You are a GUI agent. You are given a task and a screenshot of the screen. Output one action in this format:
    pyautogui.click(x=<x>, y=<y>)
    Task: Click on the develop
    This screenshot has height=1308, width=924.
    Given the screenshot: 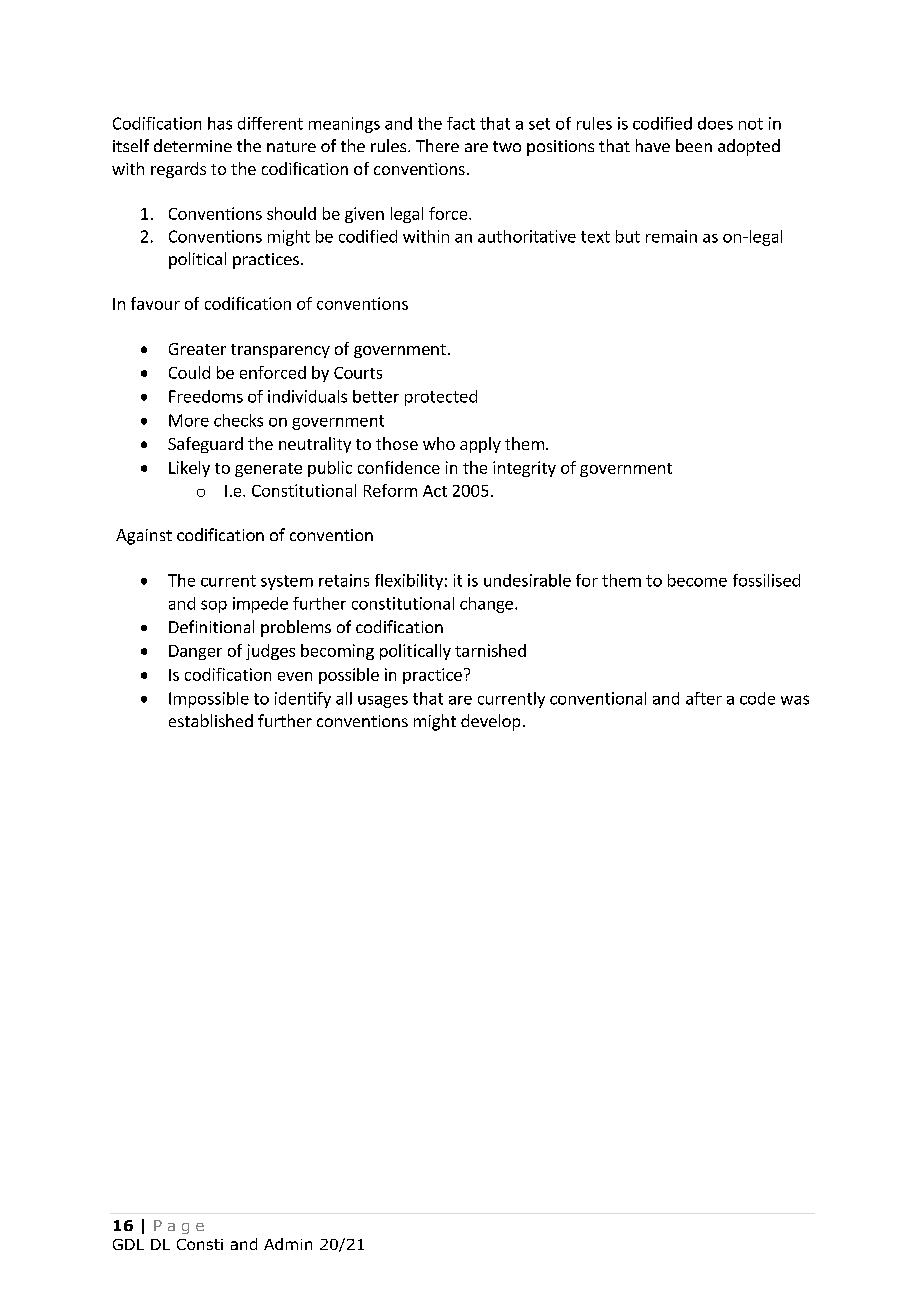 What is the action you would take?
    pyautogui.click(x=490, y=722)
